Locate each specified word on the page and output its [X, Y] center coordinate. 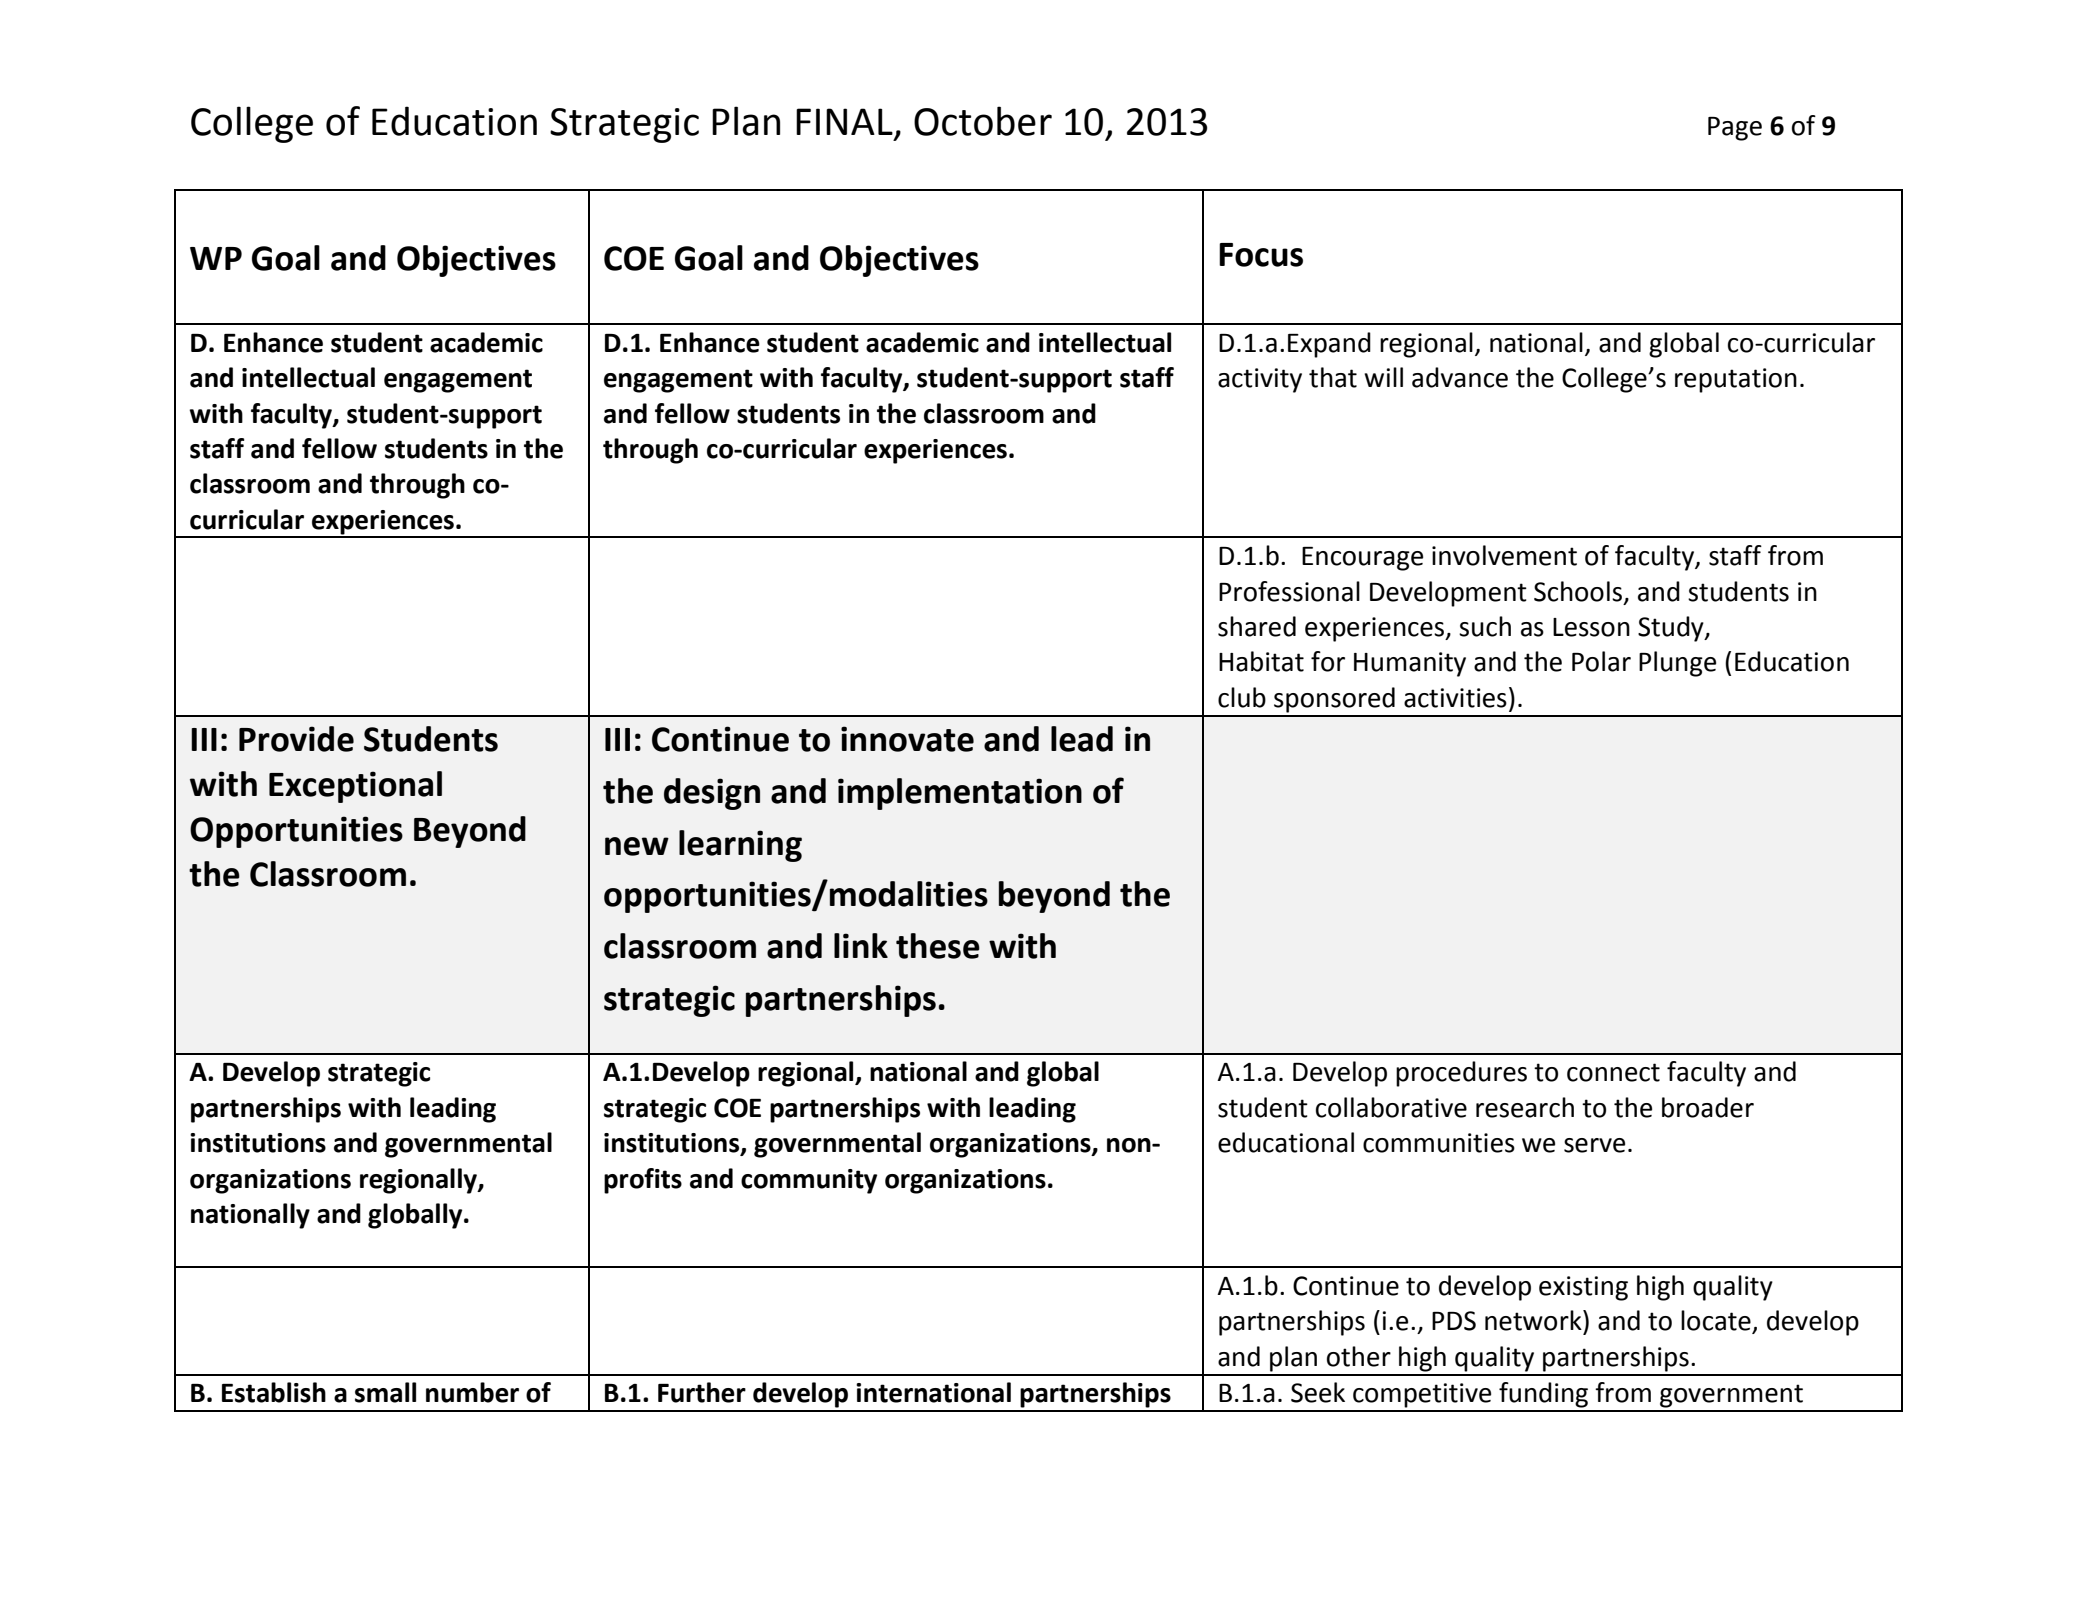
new [637, 846]
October [983, 121]
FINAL [844, 121]
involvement [1504, 555]
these [938, 946]
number [472, 1392]
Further [702, 1392]
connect [1613, 1072]
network [1534, 1320]
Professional [1289, 591]
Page [1735, 129]
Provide [296, 739]
